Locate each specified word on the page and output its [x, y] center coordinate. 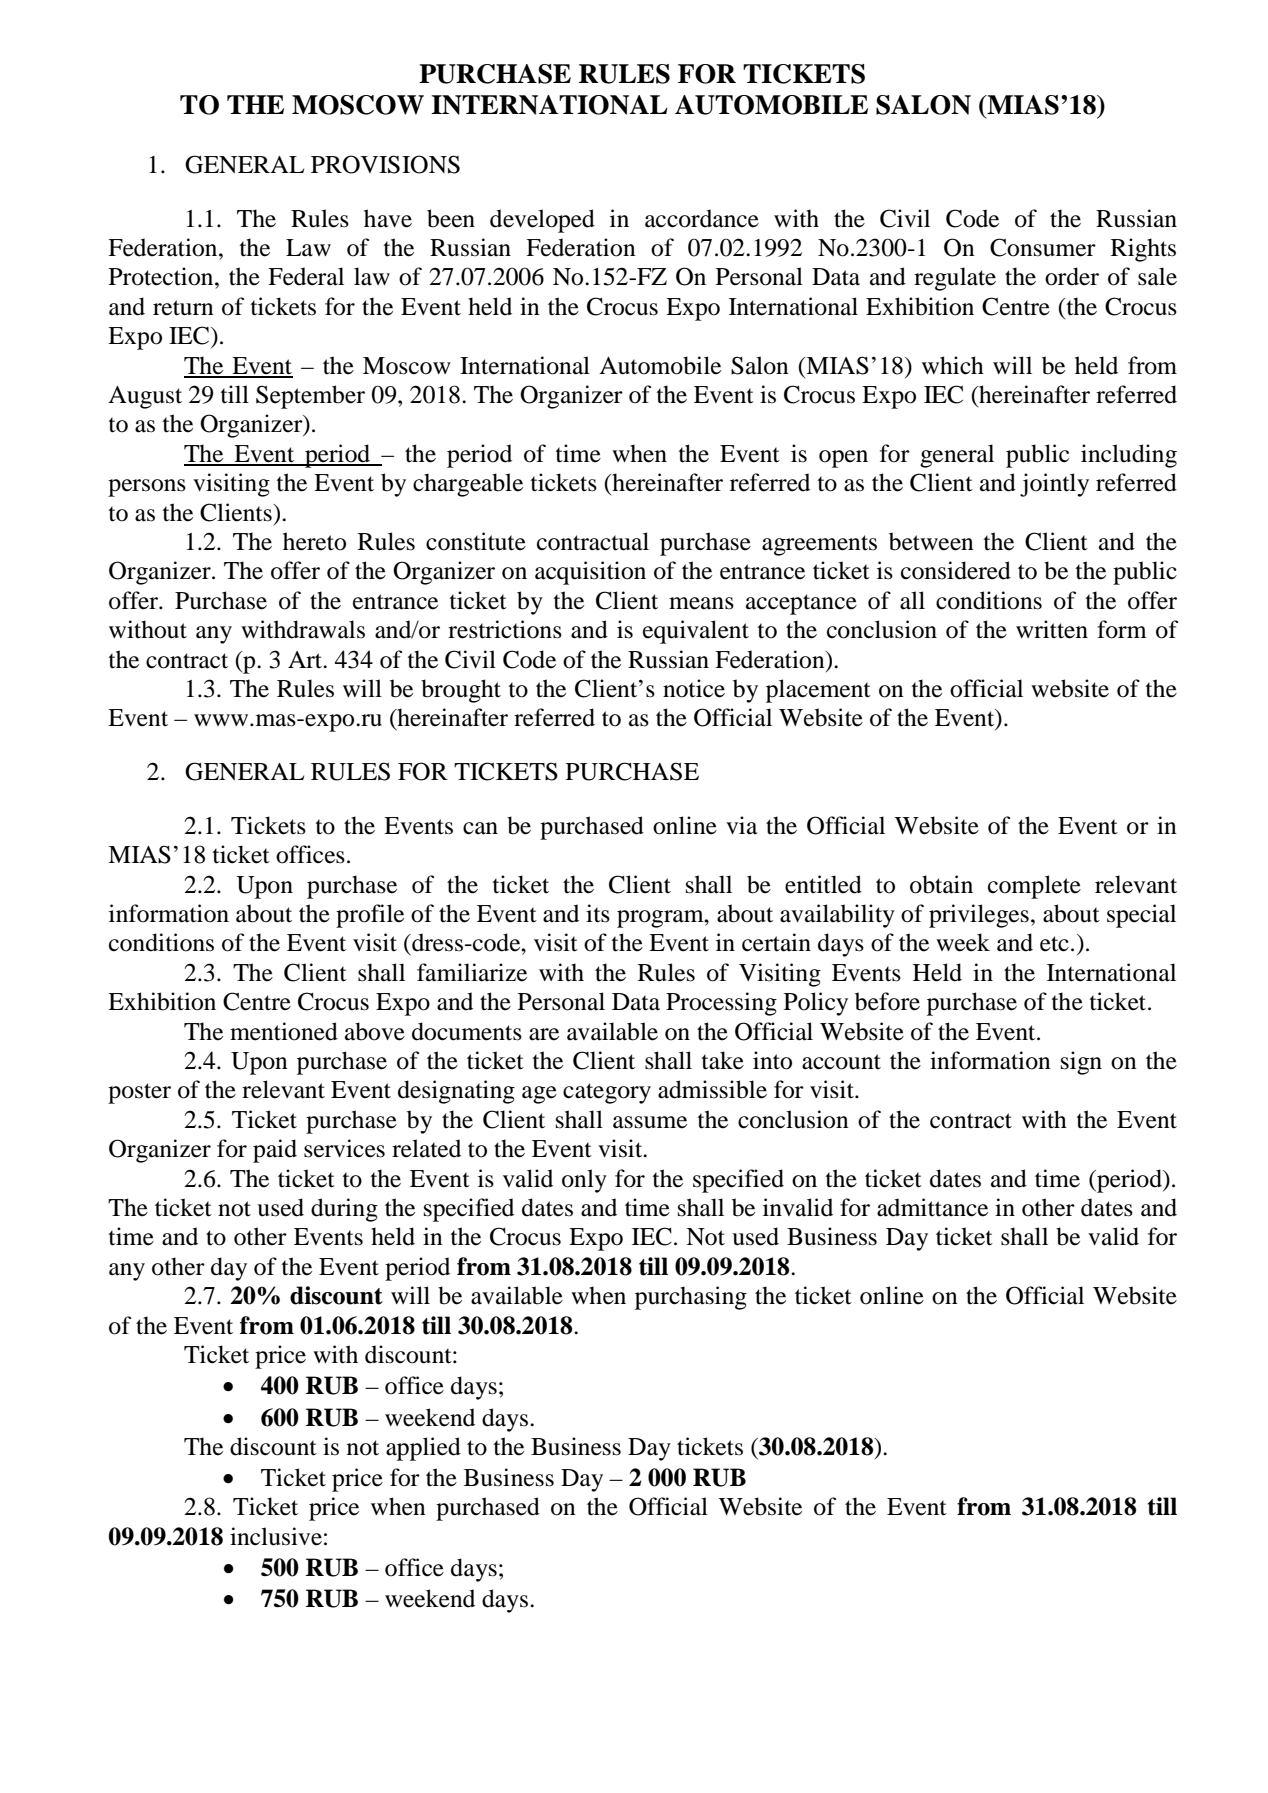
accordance [702, 218]
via [741, 825]
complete [1034, 887]
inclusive [276, 1536]
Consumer [1043, 247]
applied [423, 1449]
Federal [306, 276]
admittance [932, 1207]
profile [370, 916]
